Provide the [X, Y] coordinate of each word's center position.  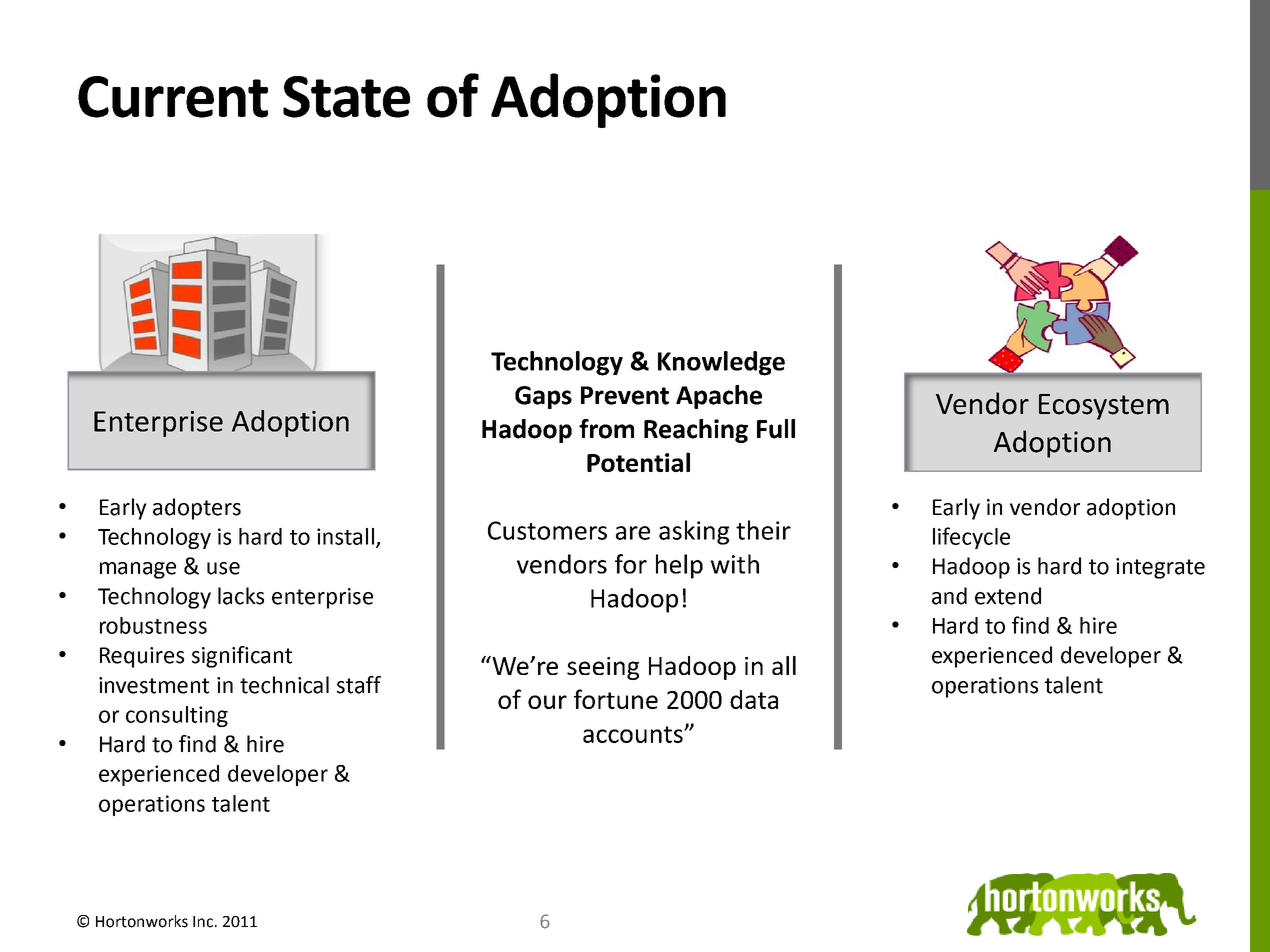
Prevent [625, 395]
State [346, 97]
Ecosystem [1104, 407]
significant [242, 657]
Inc [204, 922]
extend [1008, 596]
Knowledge [721, 363]
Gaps [543, 397]
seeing [603, 668]
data [754, 699]
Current [173, 97]
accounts [634, 734]
